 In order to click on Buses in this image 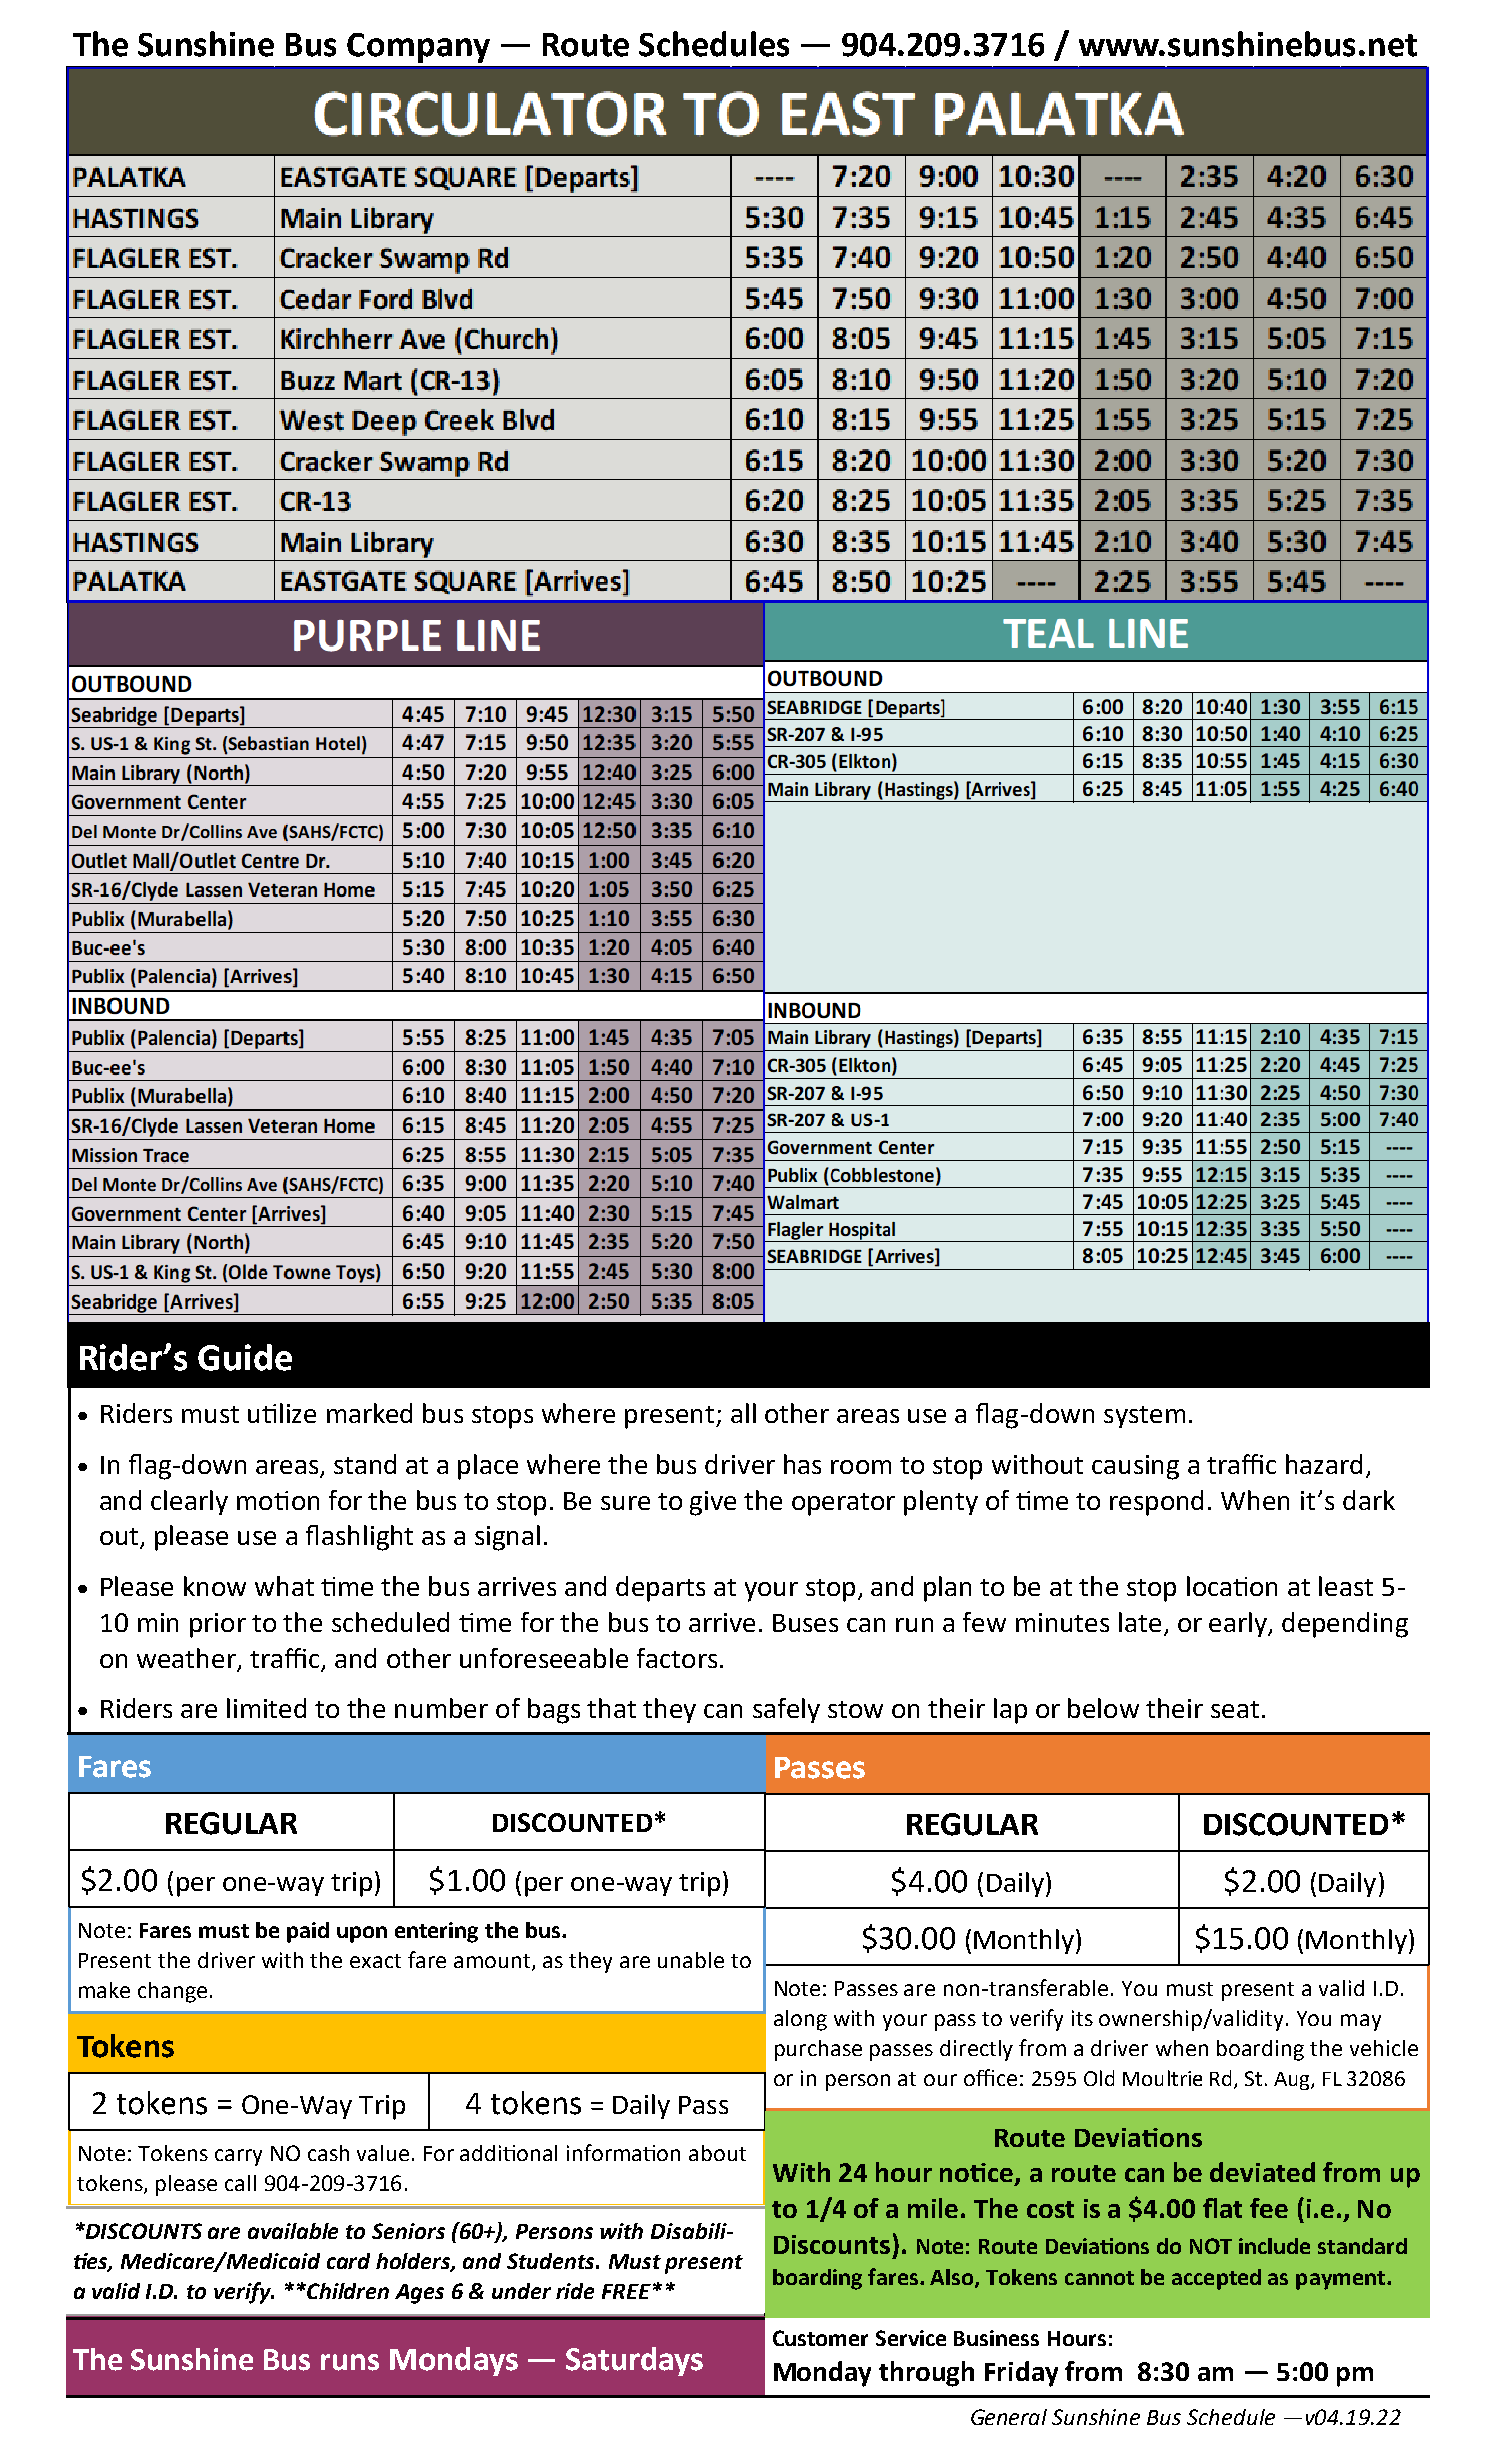, I will do `click(805, 1623)`.
